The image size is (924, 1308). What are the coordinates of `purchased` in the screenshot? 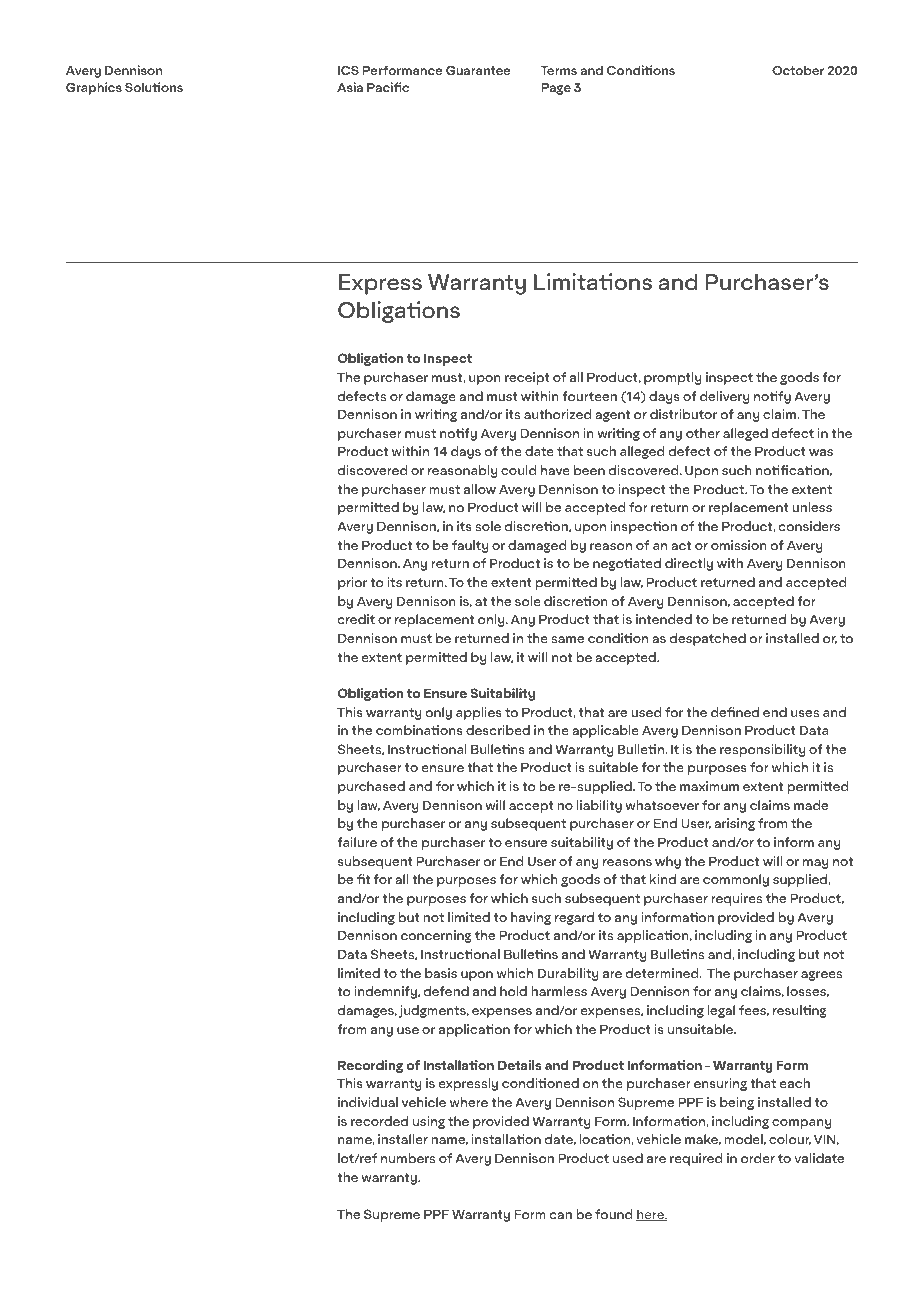 It's located at (371, 787).
